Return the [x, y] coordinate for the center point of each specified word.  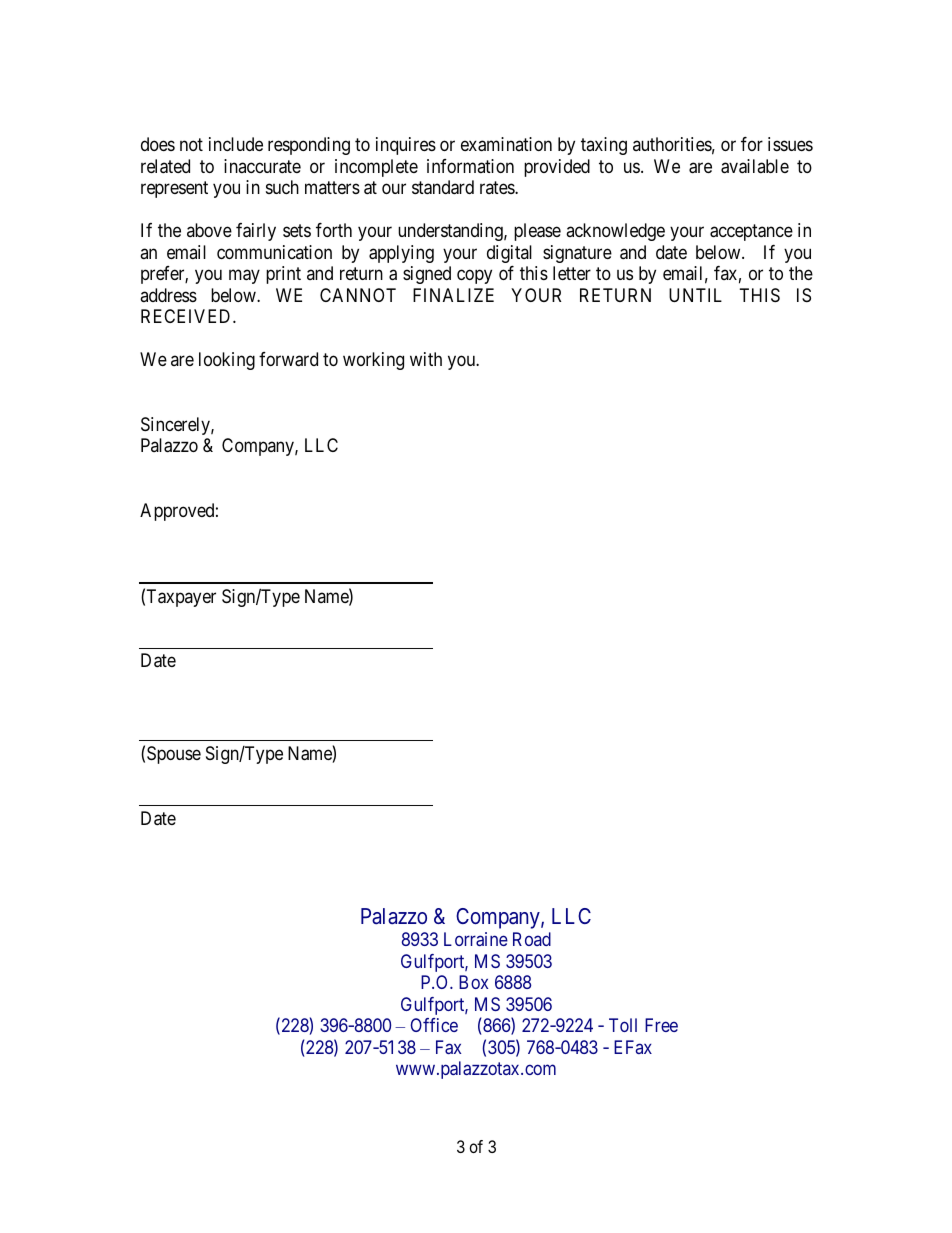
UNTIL [695, 295]
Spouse [174, 755]
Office [434, 1025]
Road [532, 939]
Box [473, 982]
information [470, 166]
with [426, 359]
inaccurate [262, 166]
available [755, 166]
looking [227, 361]
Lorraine [476, 939]
